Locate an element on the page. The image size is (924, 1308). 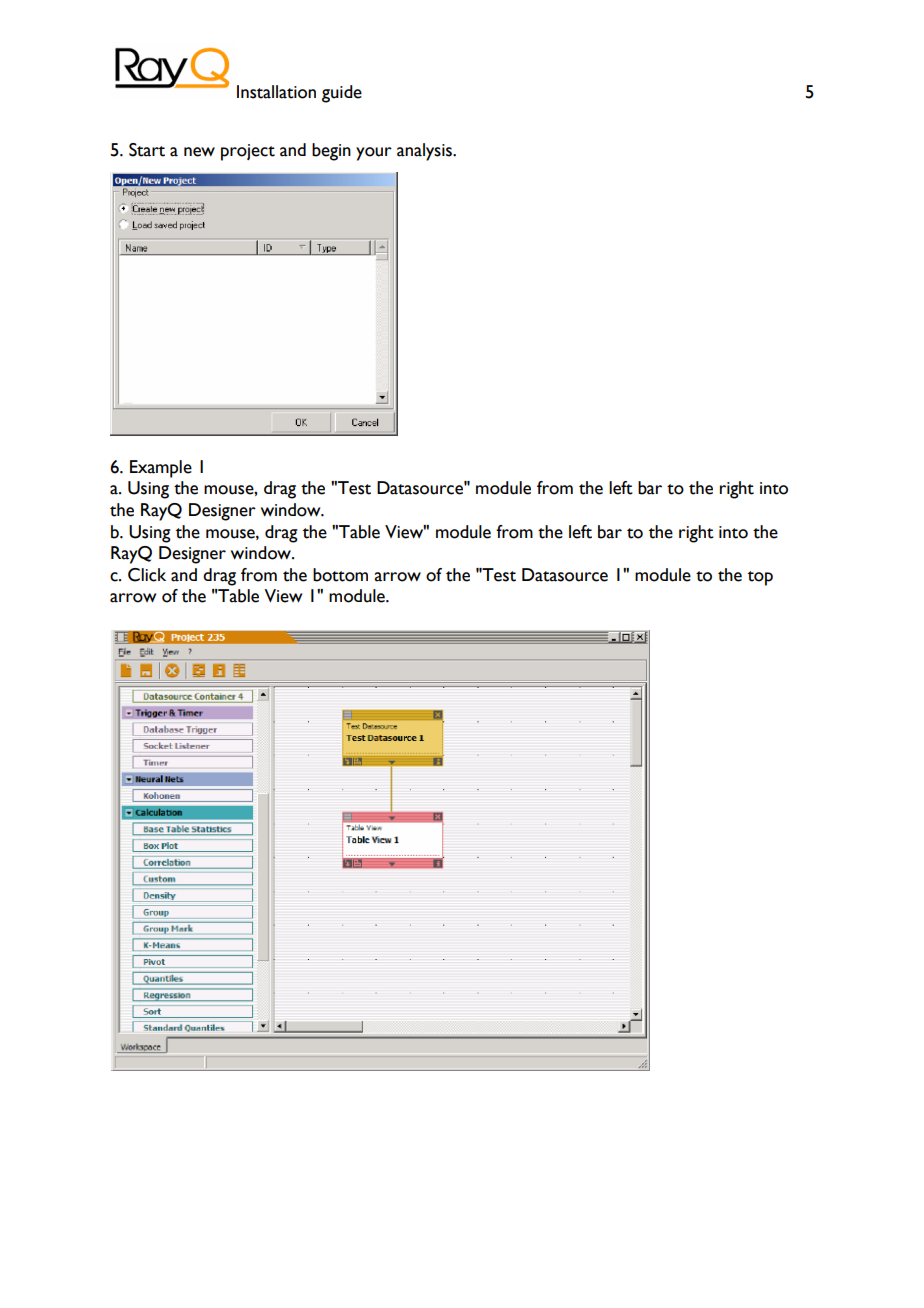
your is located at coordinates (374, 154).
